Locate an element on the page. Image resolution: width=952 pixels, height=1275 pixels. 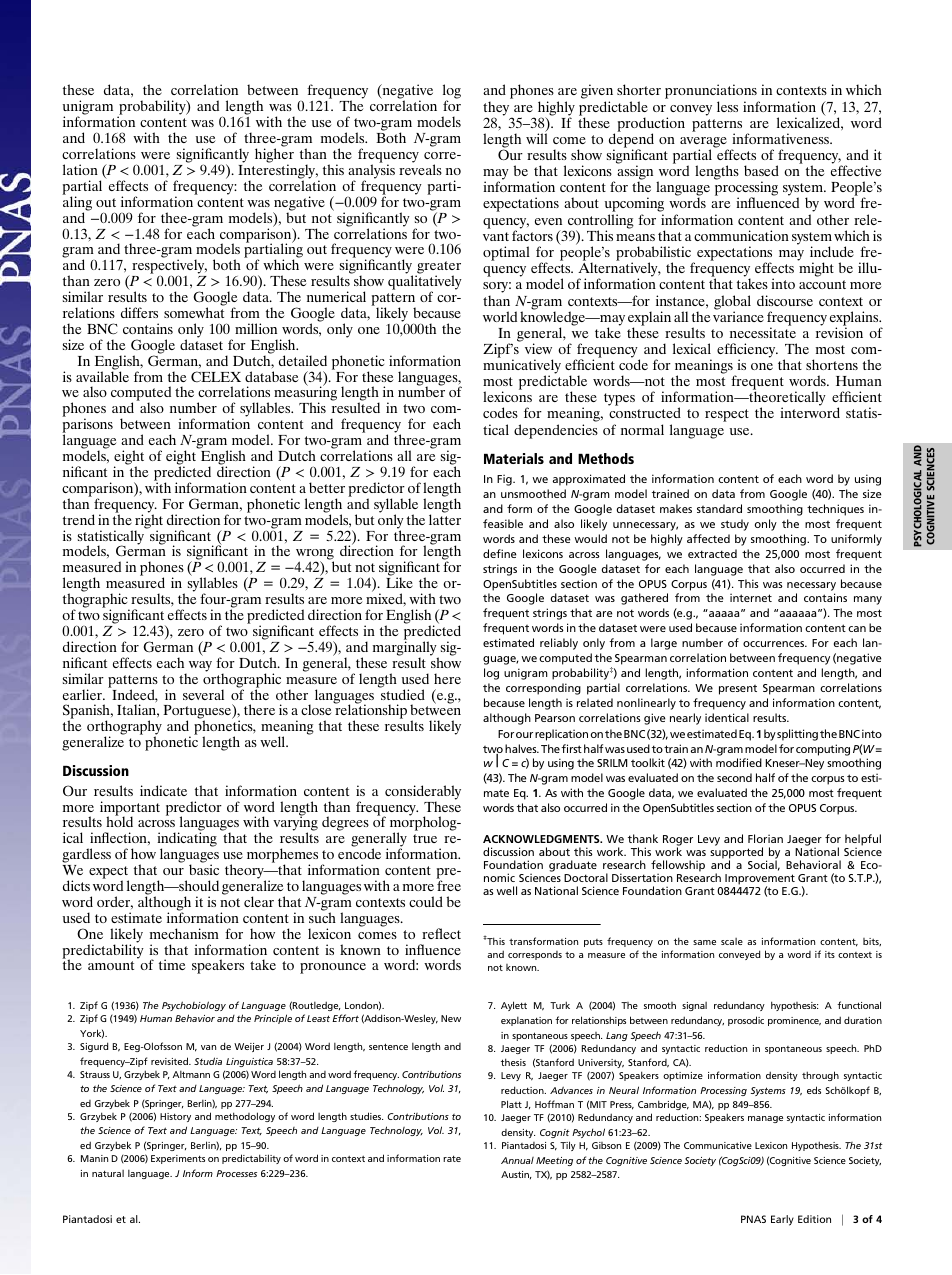
they is located at coordinates (497, 109).
